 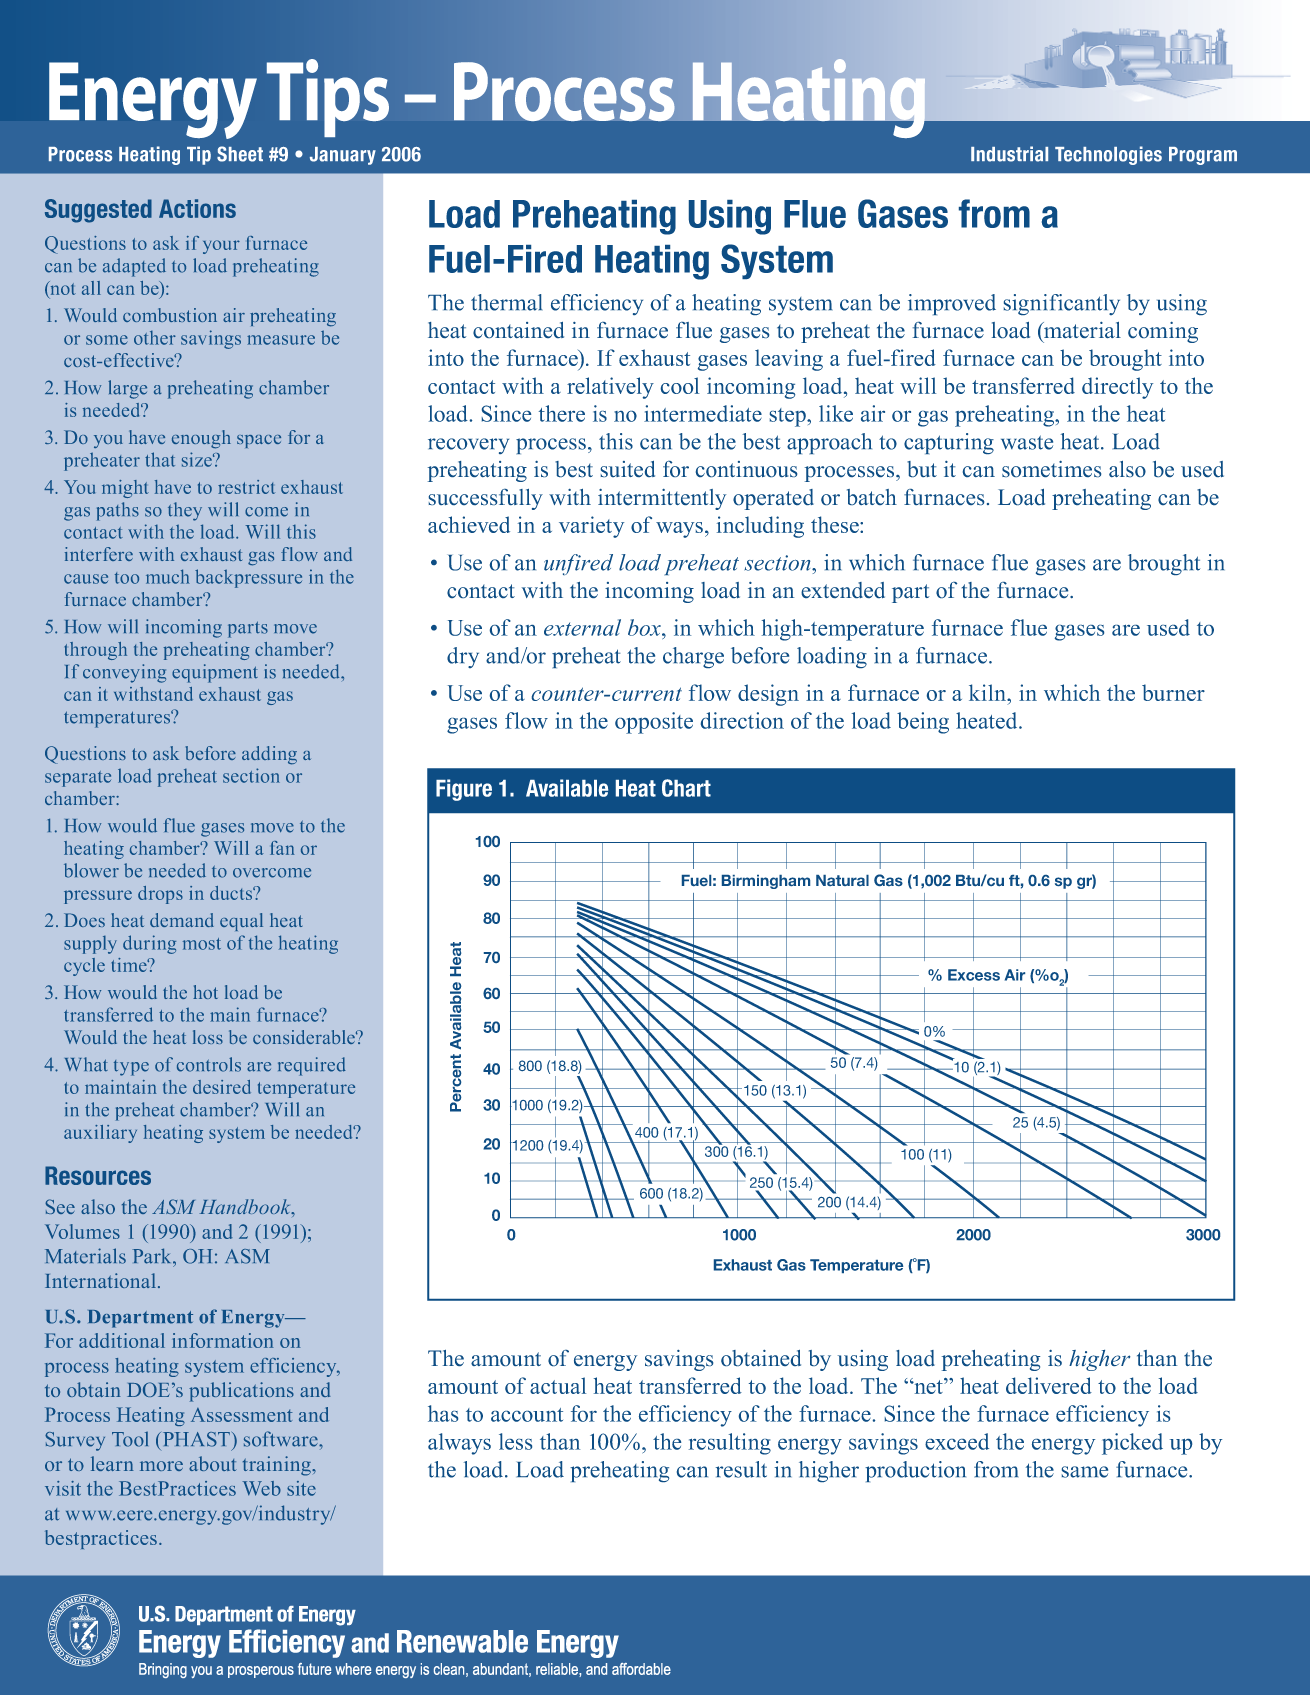 What do you see at coordinates (628, 469) in the screenshot?
I see `suited` at bounding box center [628, 469].
